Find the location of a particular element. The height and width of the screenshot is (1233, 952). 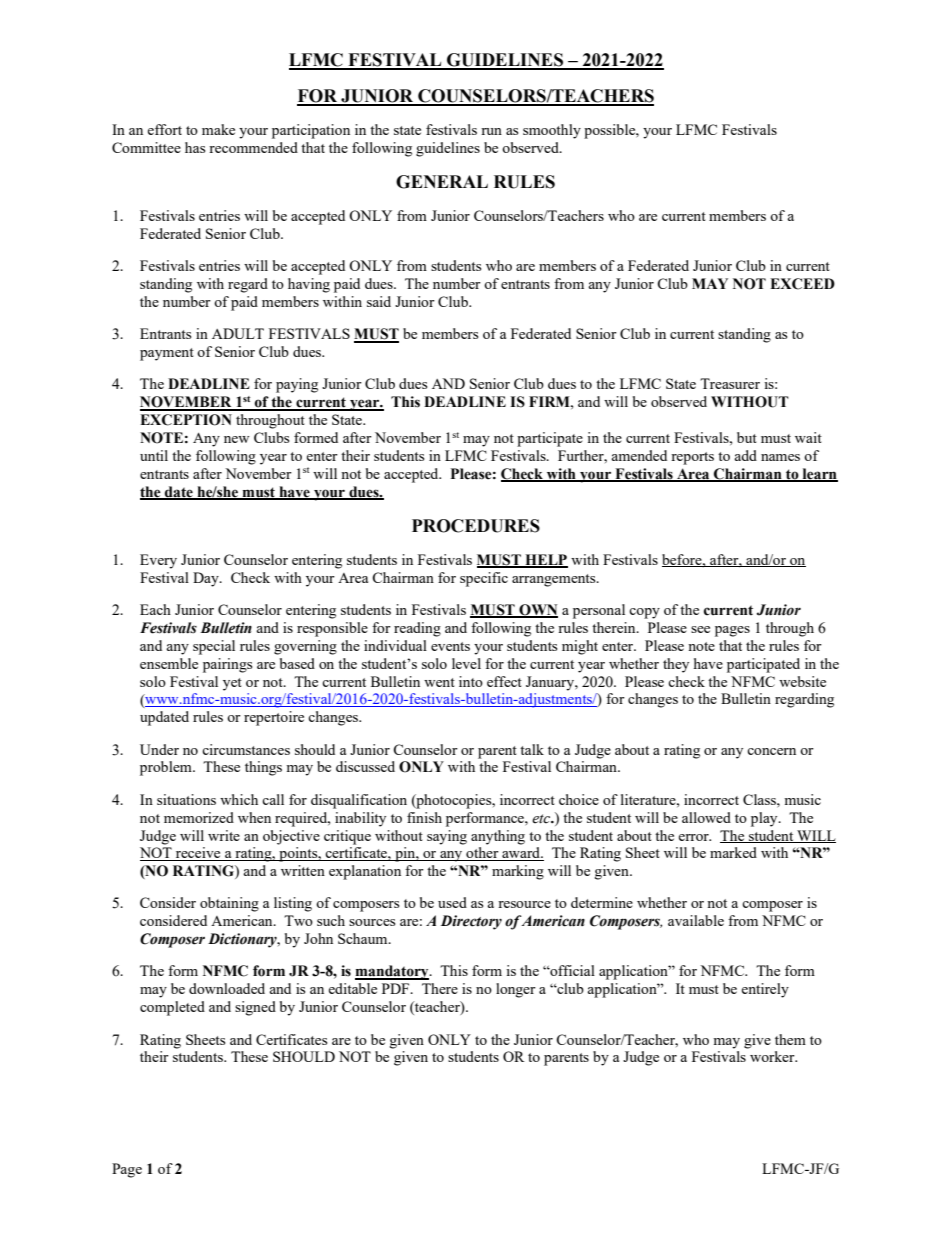

recommended is located at coordinates (253, 147).
